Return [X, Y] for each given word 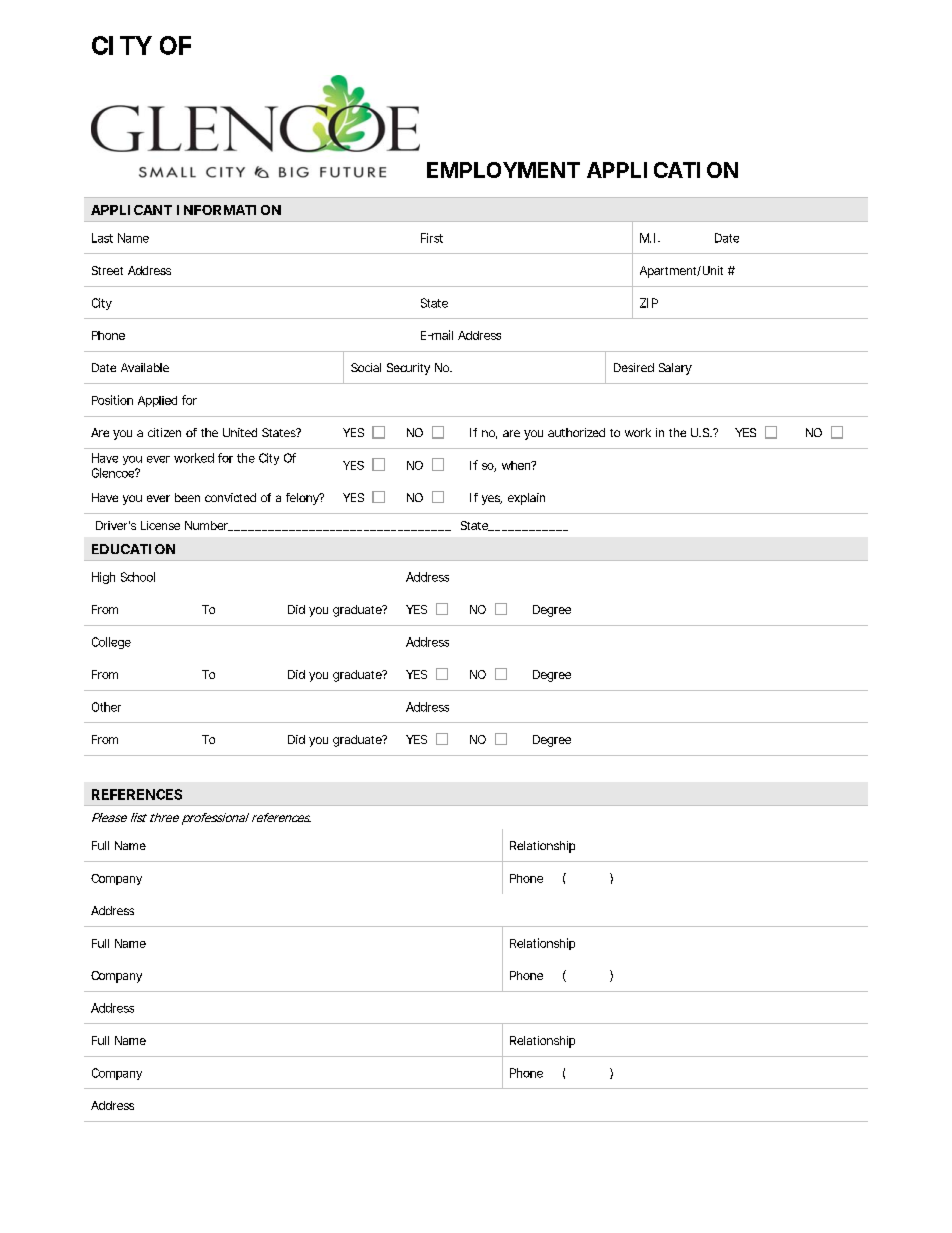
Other [106, 707]
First [432, 238]
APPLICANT [131, 210]
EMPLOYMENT [503, 170]
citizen [164, 432]
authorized [576, 432]
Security [408, 369]
